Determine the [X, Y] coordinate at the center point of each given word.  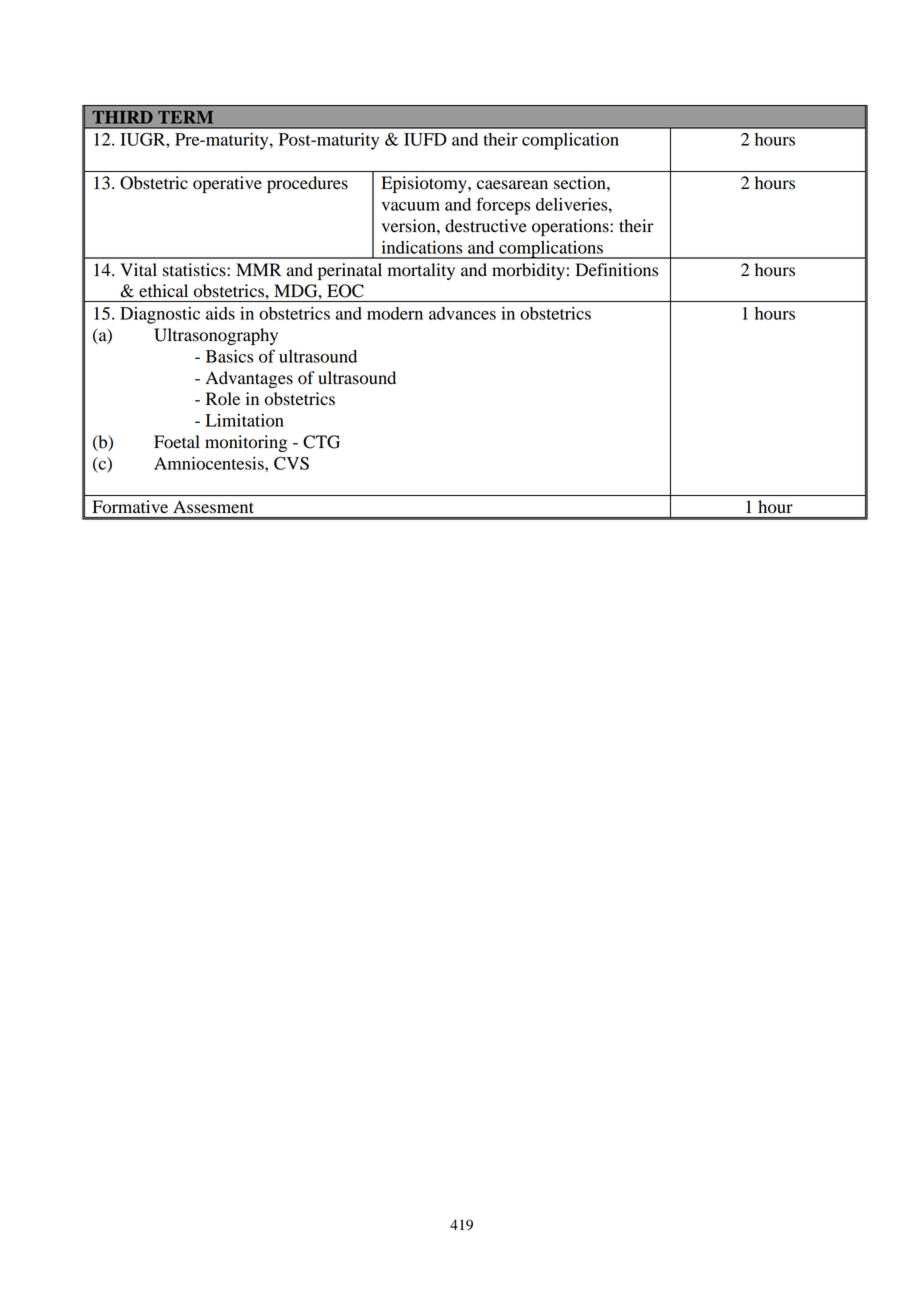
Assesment [213, 506]
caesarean [512, 185]
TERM [185, 117]
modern [395, 313]
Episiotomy [425, 184]
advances [462, 313]
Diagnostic [160, 315]
